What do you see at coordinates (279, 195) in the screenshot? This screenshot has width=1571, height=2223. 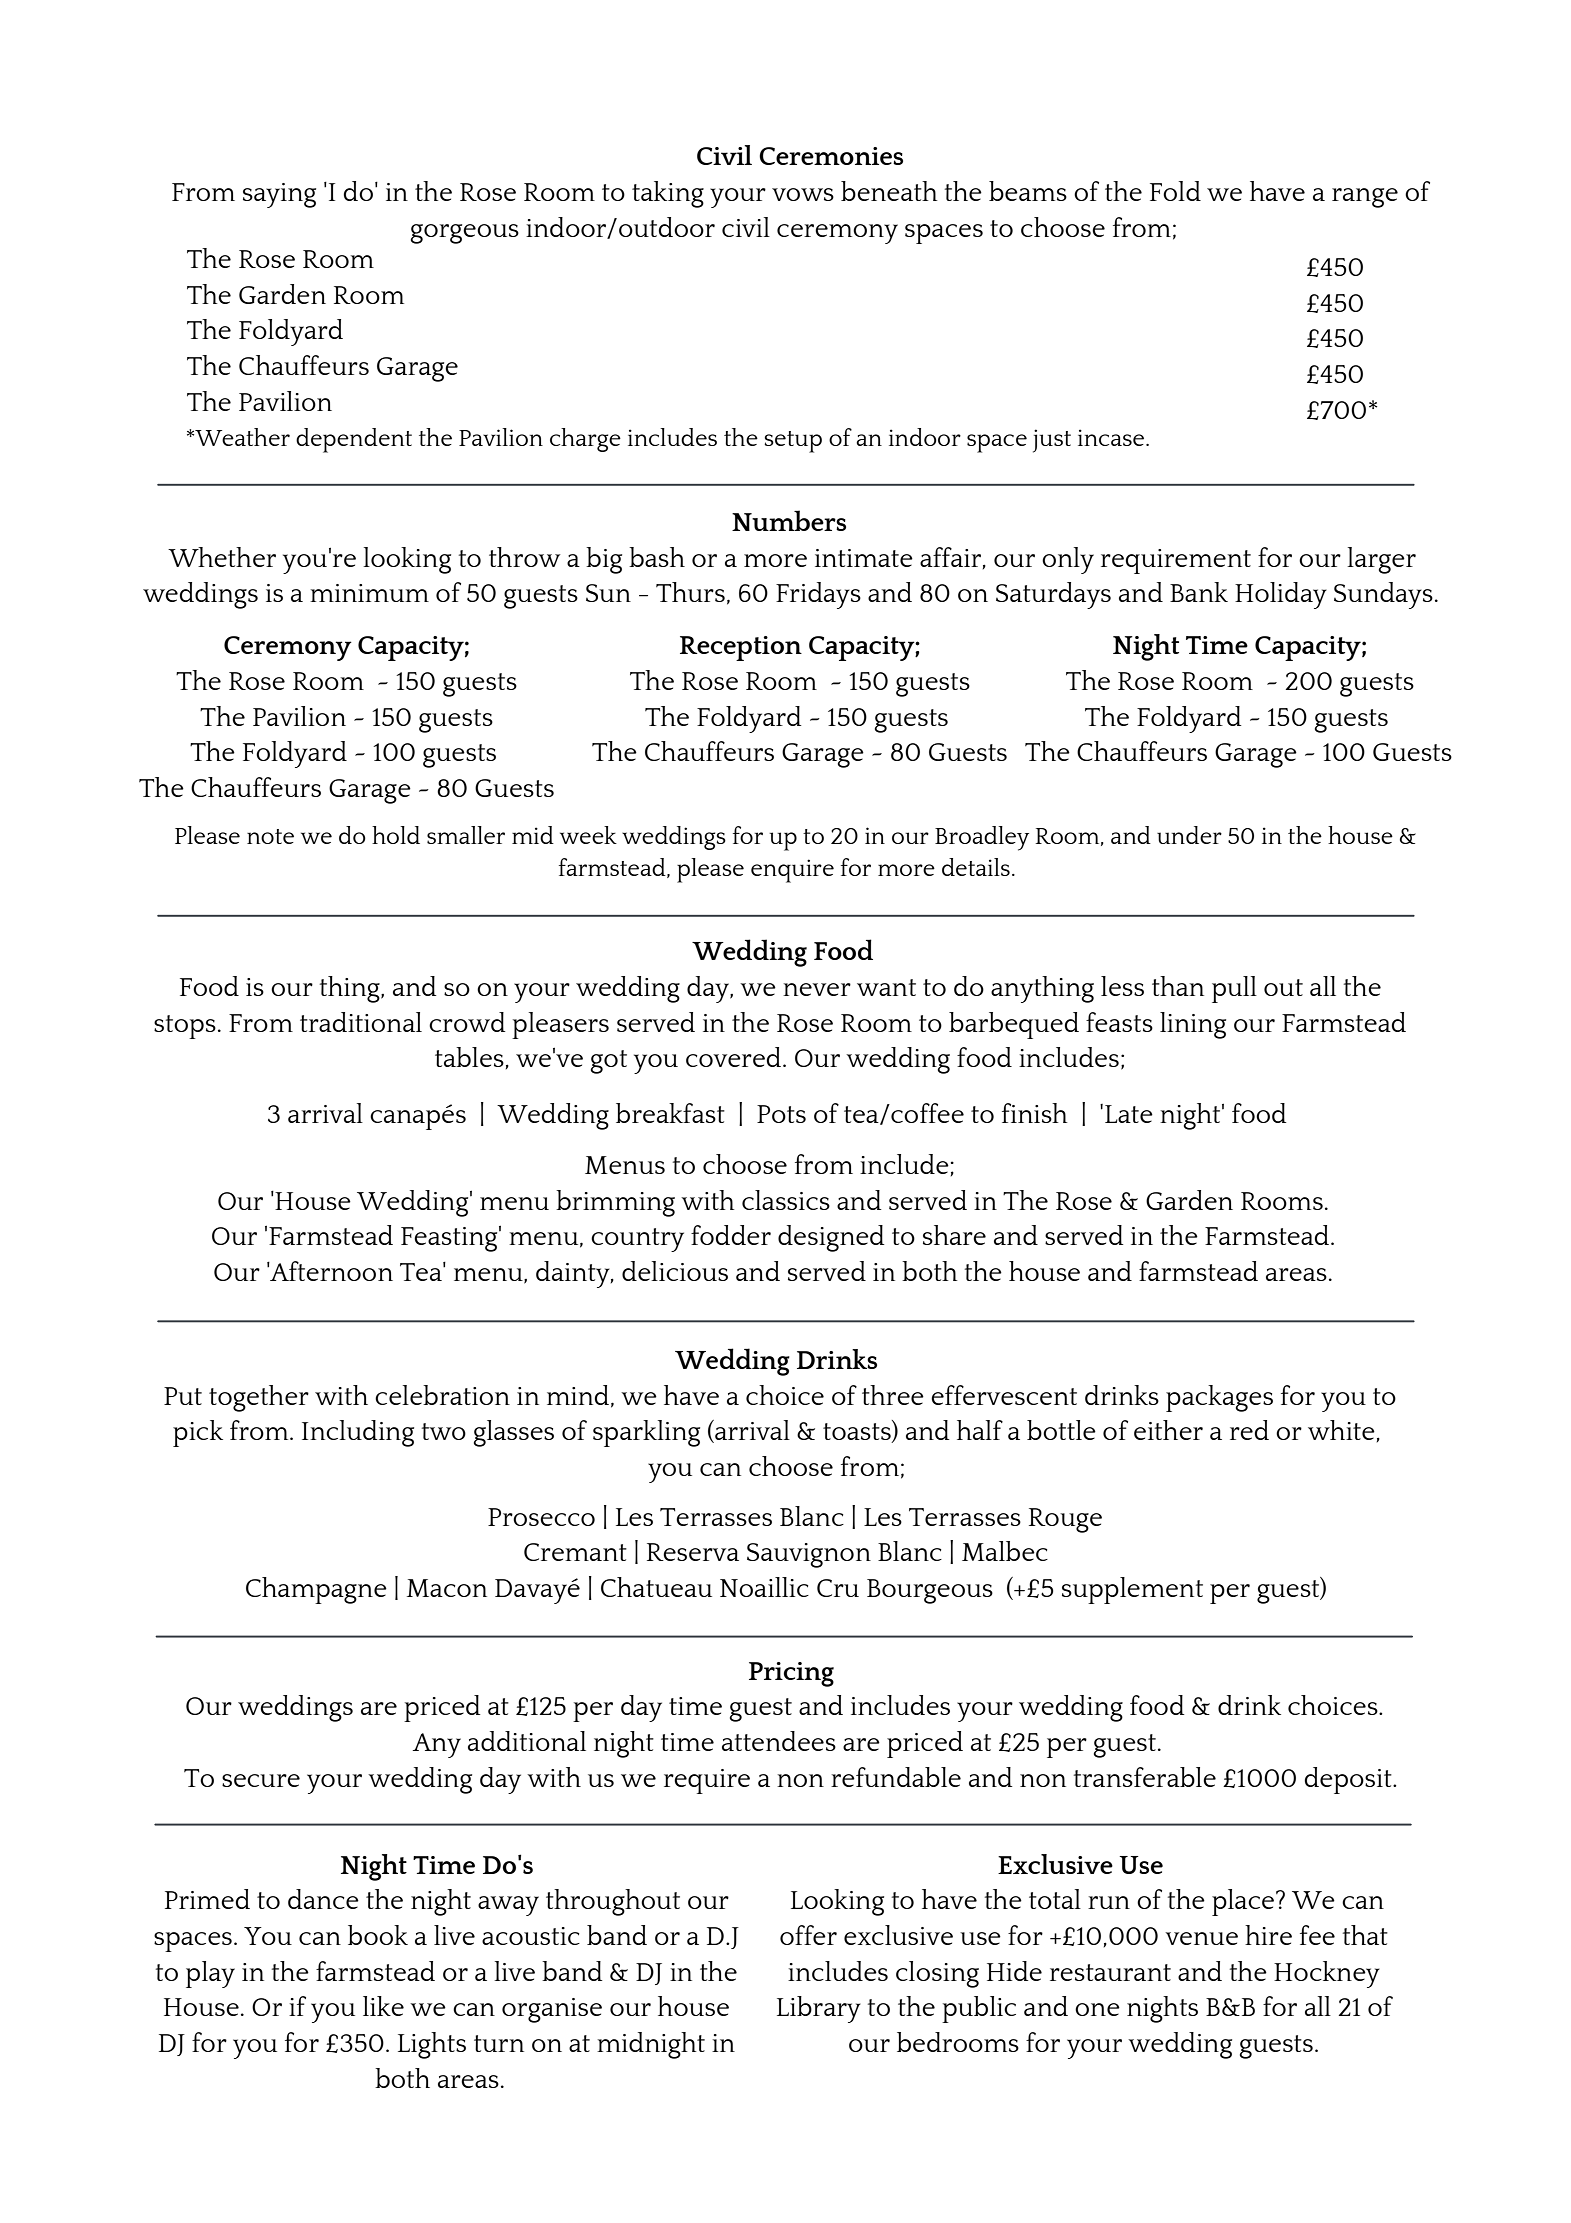 I see `saying` at bounding box center [279, 195].
